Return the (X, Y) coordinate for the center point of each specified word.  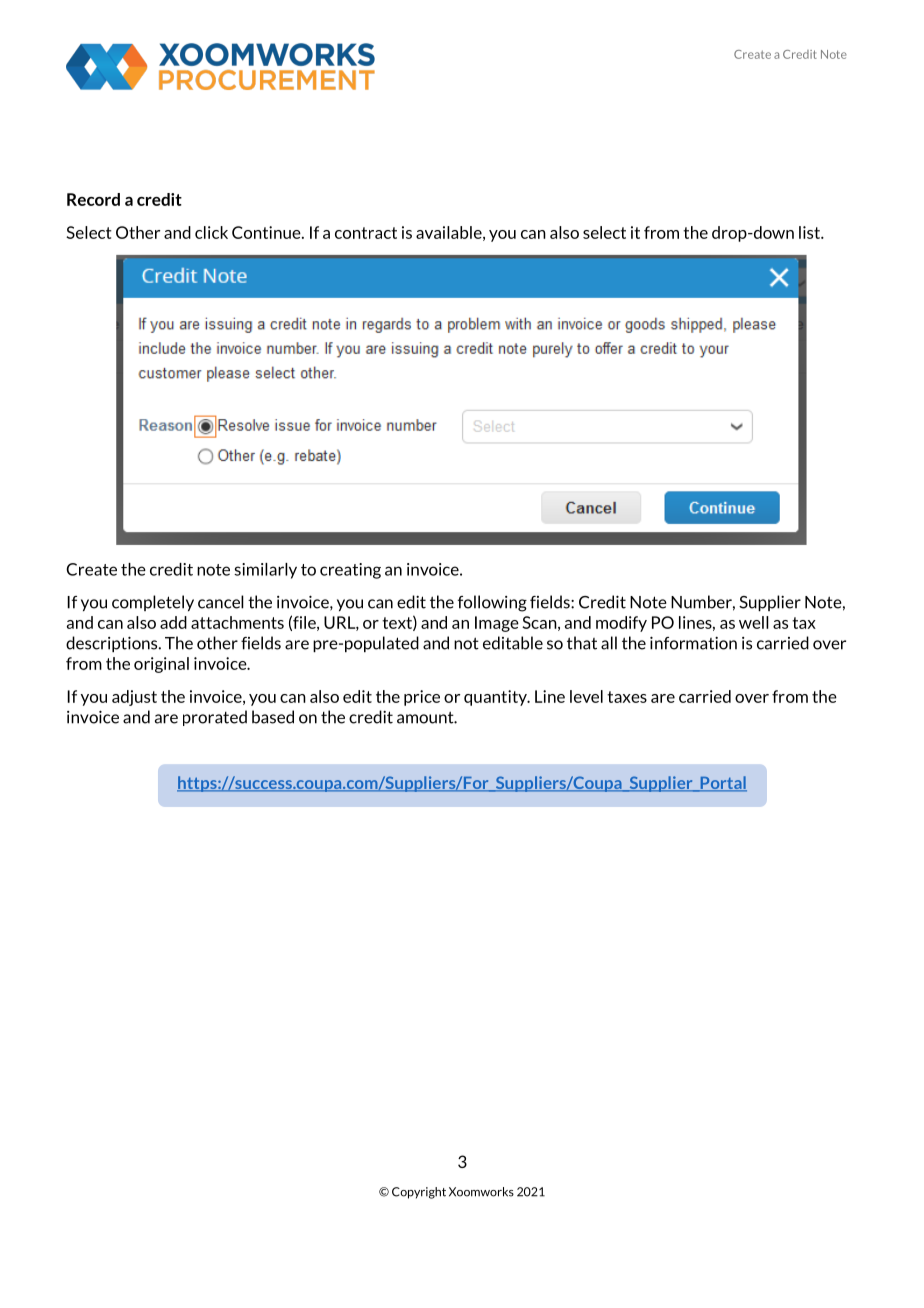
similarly (265, 571)
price (422, 698)
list (810, 232)
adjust (134, 698)
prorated (215, 718)
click (211, 232)
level (586, 696)
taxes (627, 697)
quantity (496, 698)
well (754, 622)
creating (350, 571)
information (693, 643)
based (273, 717)
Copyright (419, 1193)
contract (366, 233)
